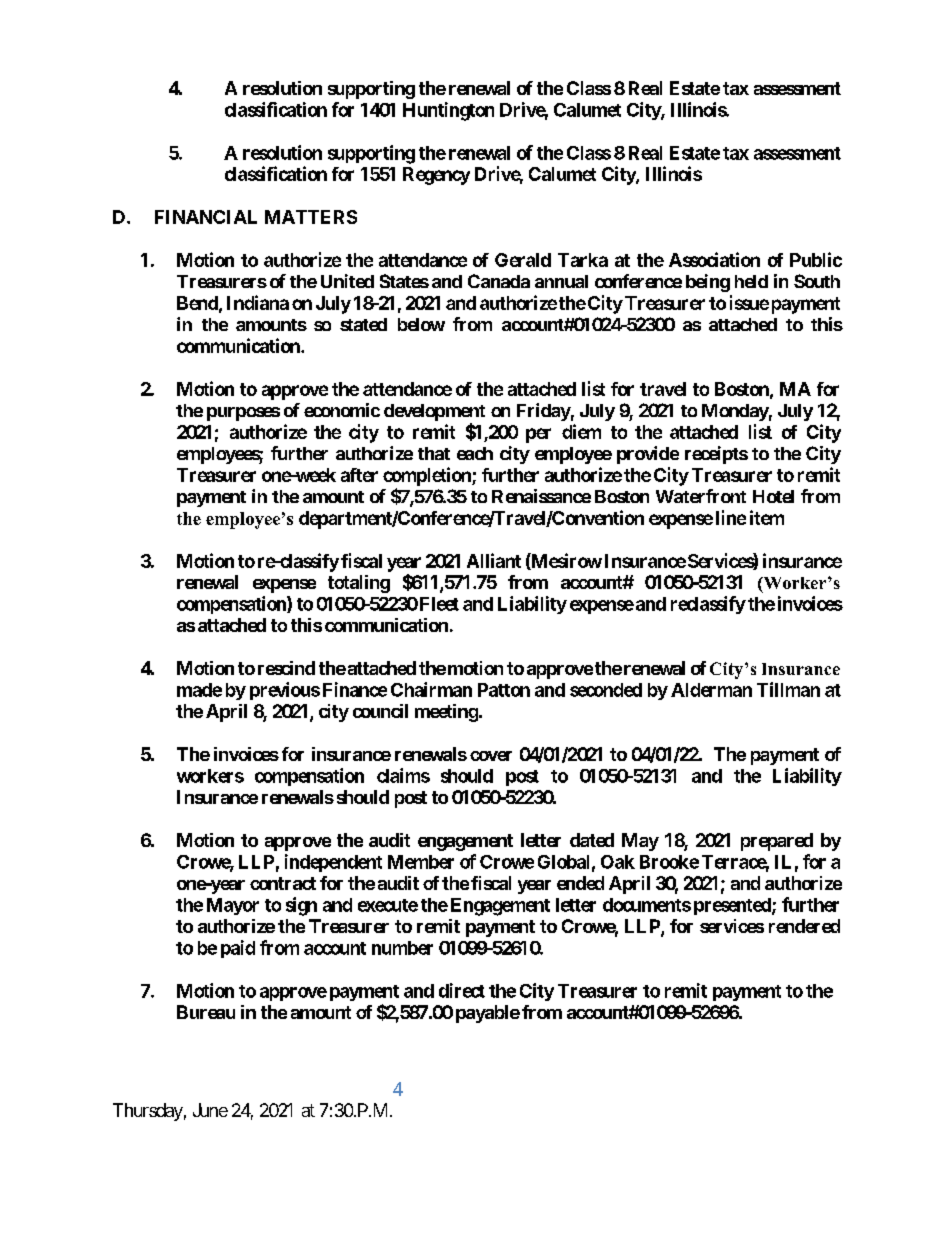  I want to click on June, so click(210, 1110).
